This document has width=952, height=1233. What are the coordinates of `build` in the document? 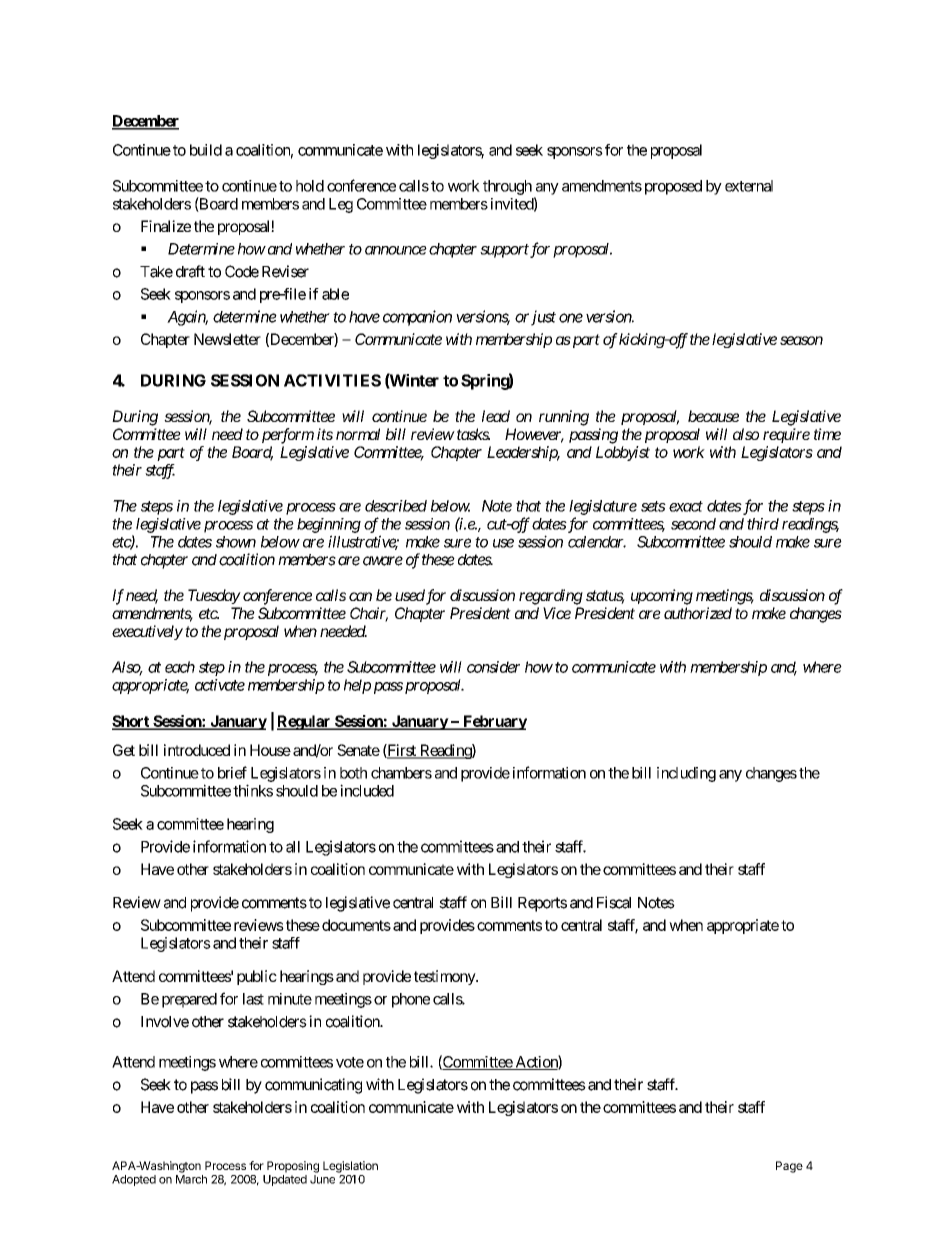 It's located at (206, 150).
